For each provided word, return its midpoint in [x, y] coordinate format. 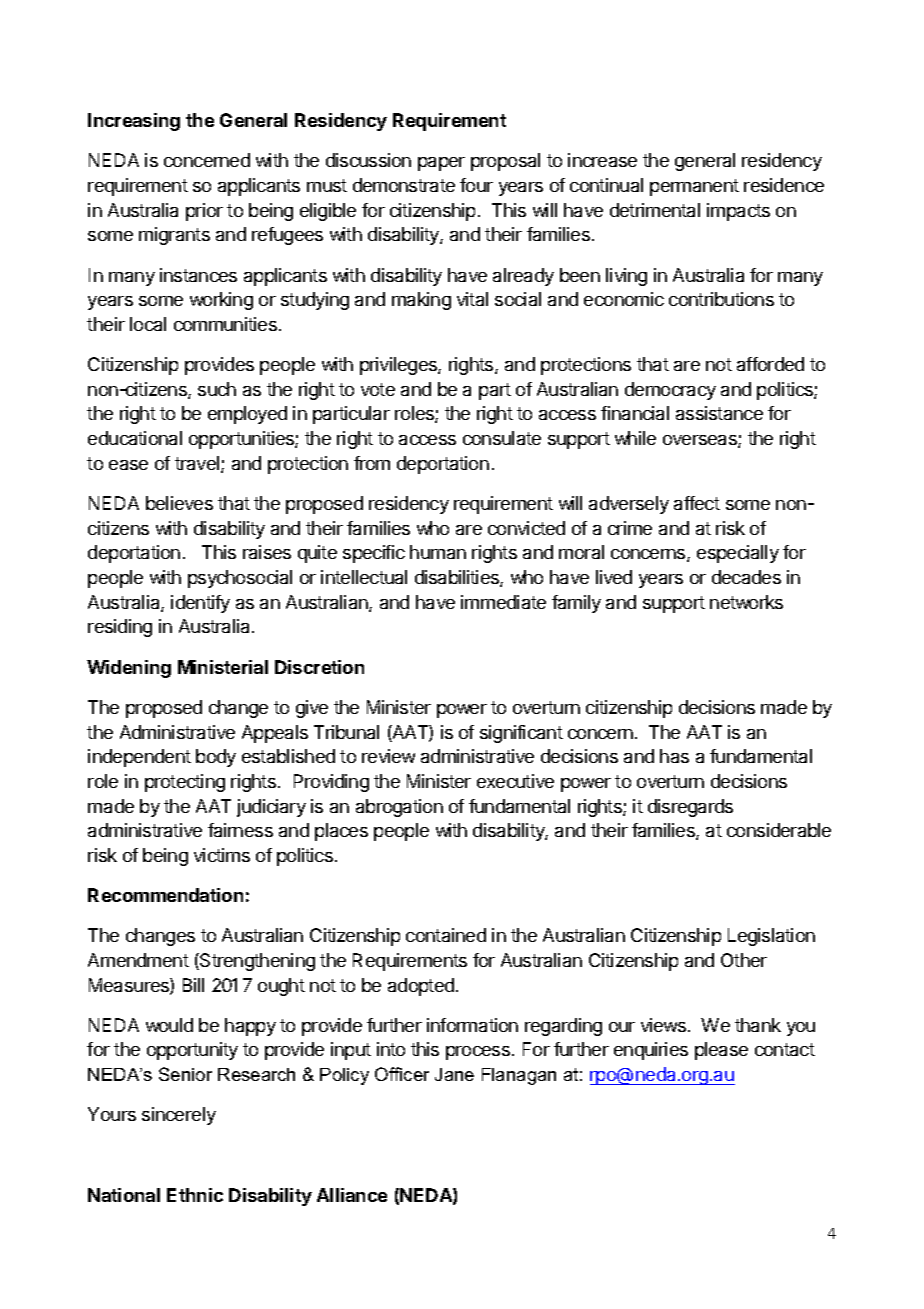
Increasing [134, 122]
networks [746, 602]
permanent [694, 187]
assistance [719, 413]
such [217, 389]
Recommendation [165, 895]
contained [446, 935]
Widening [129, 669]
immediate [503, 602]
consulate [502, 438]
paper [441, 164]
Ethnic [195, 1195]
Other [744, 960]
